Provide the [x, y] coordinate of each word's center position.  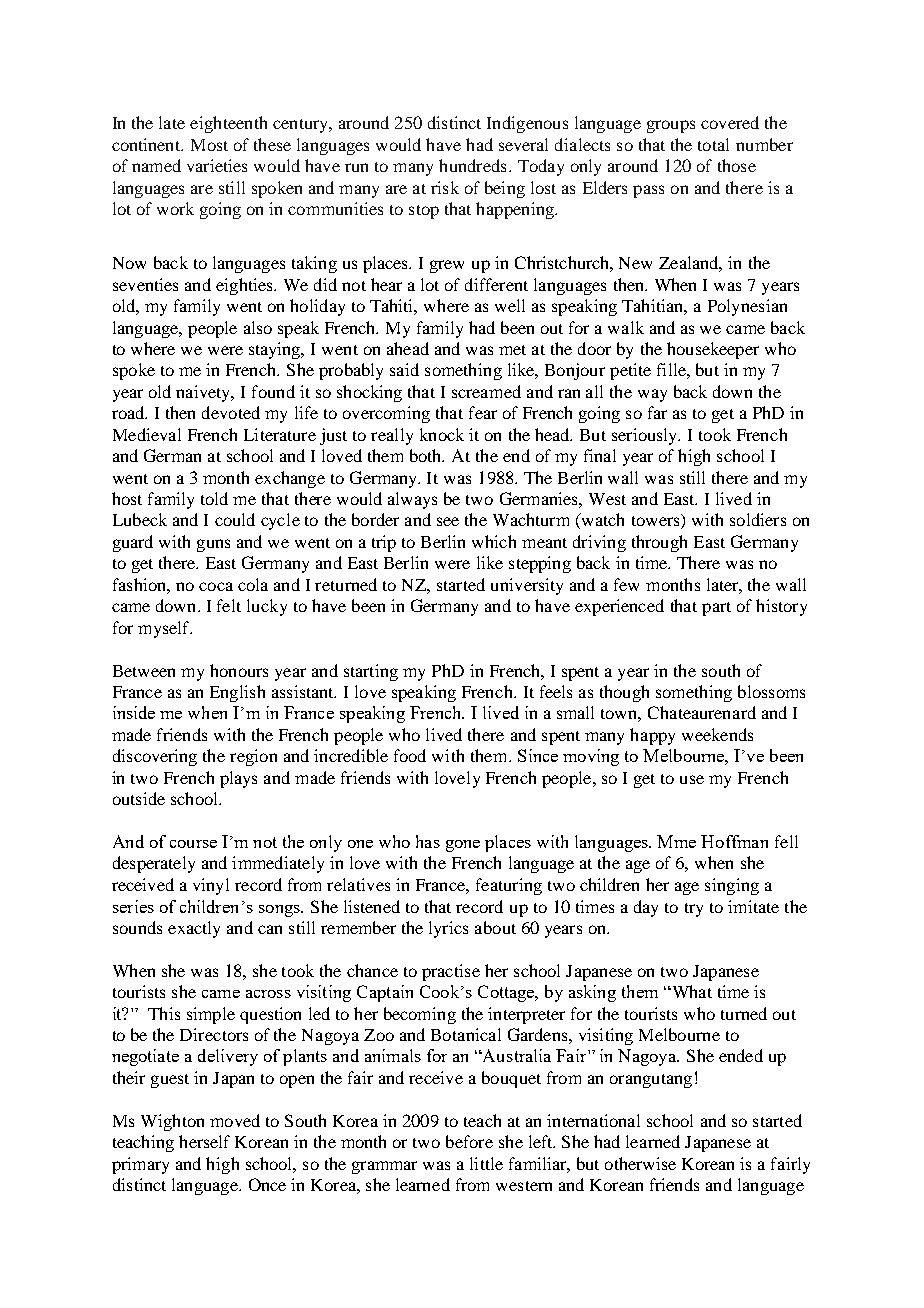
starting [371, 672]
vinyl [211, 886]
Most [209, 145]
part [716, 609]
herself [204, 1141]
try [694, 910]
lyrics [448, 929]
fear [483, 412]
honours [239, 670]
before [469, 1141]
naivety [204, 393]
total [713, 144]
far [657, 412]
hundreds [472, 165]
